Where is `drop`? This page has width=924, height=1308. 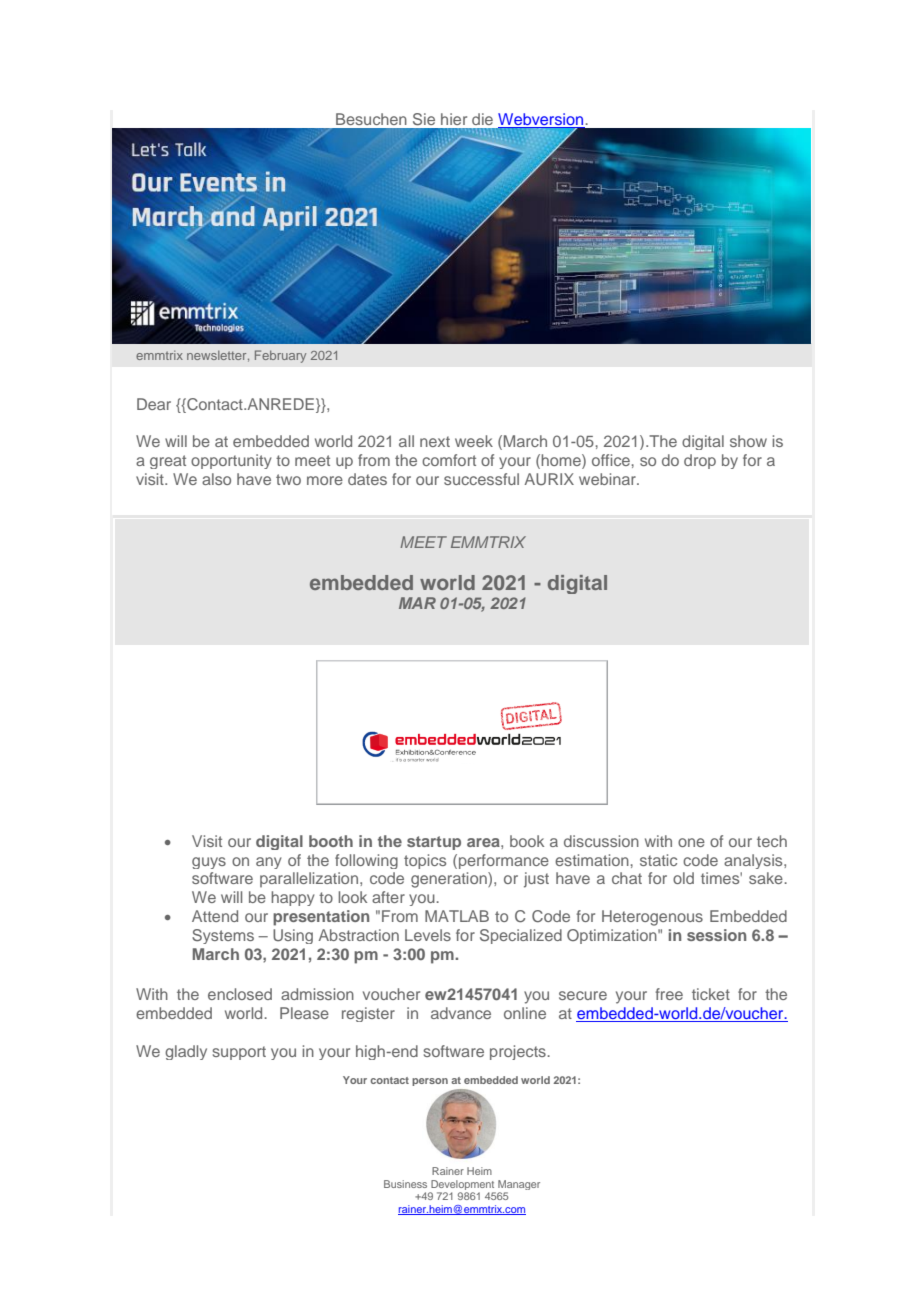
drop is located at coordinates (700, 461).
